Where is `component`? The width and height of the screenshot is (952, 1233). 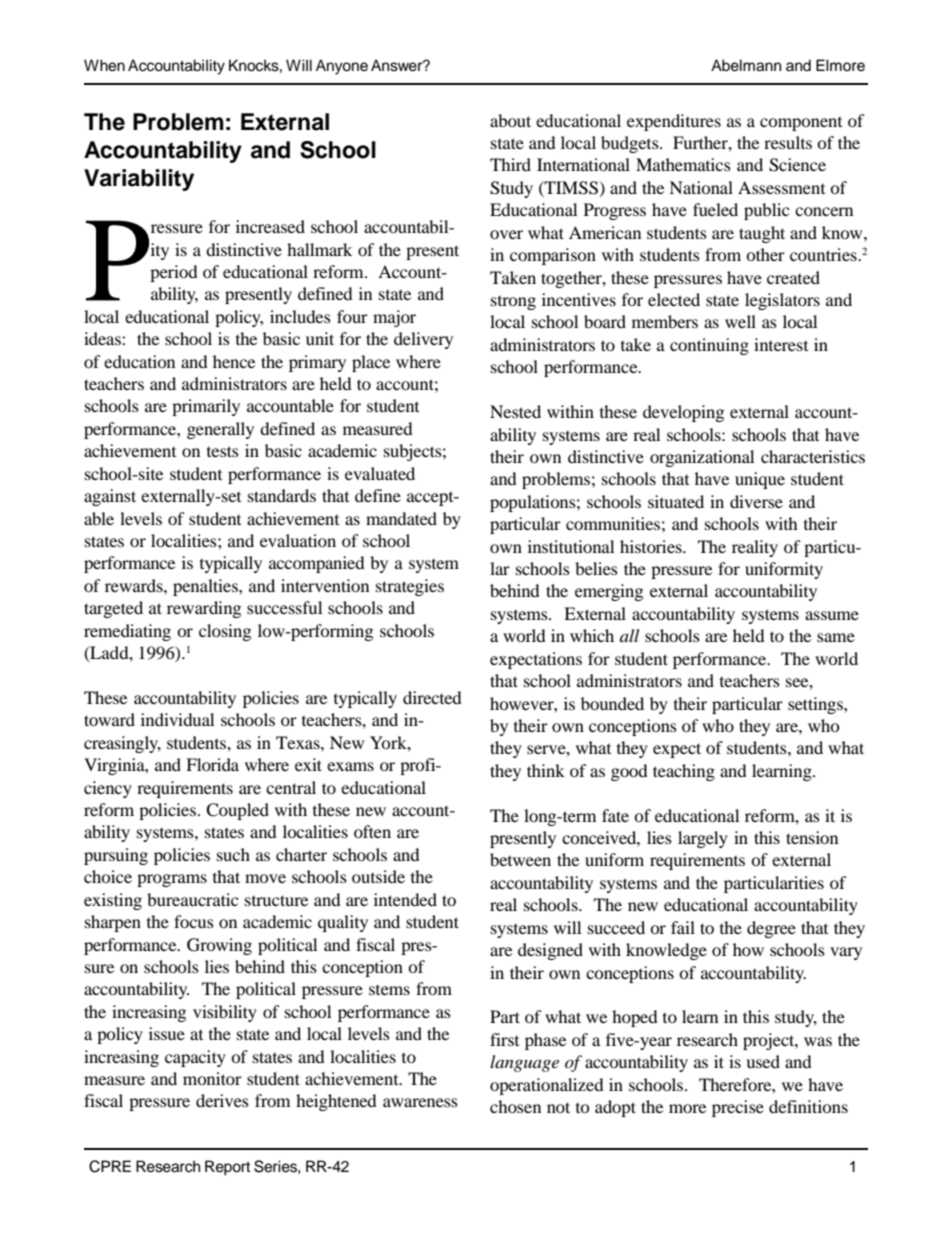
component is located at coordinates (801, 124).
